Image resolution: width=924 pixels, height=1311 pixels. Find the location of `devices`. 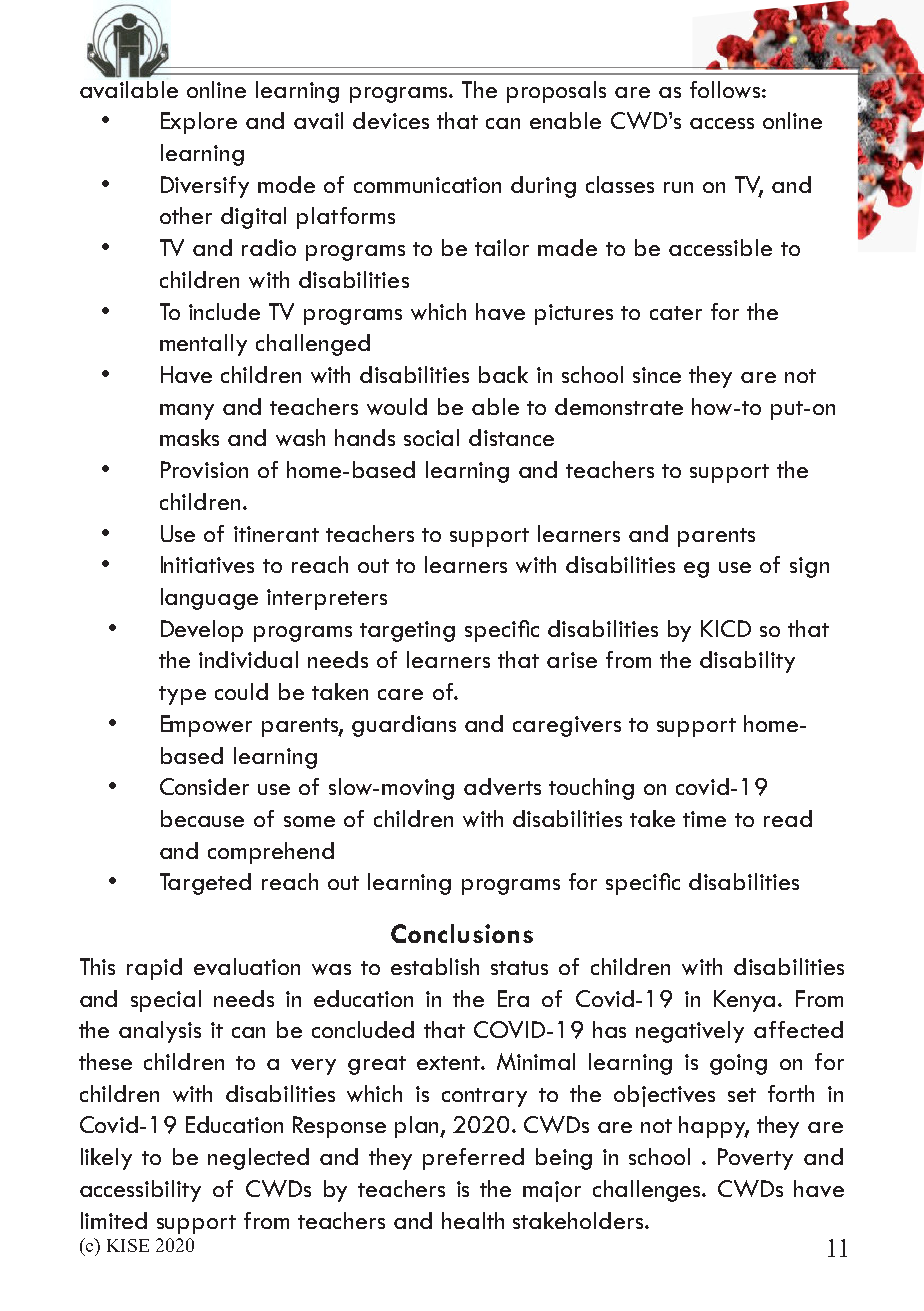

devices is located at coordinates (391, 120).
